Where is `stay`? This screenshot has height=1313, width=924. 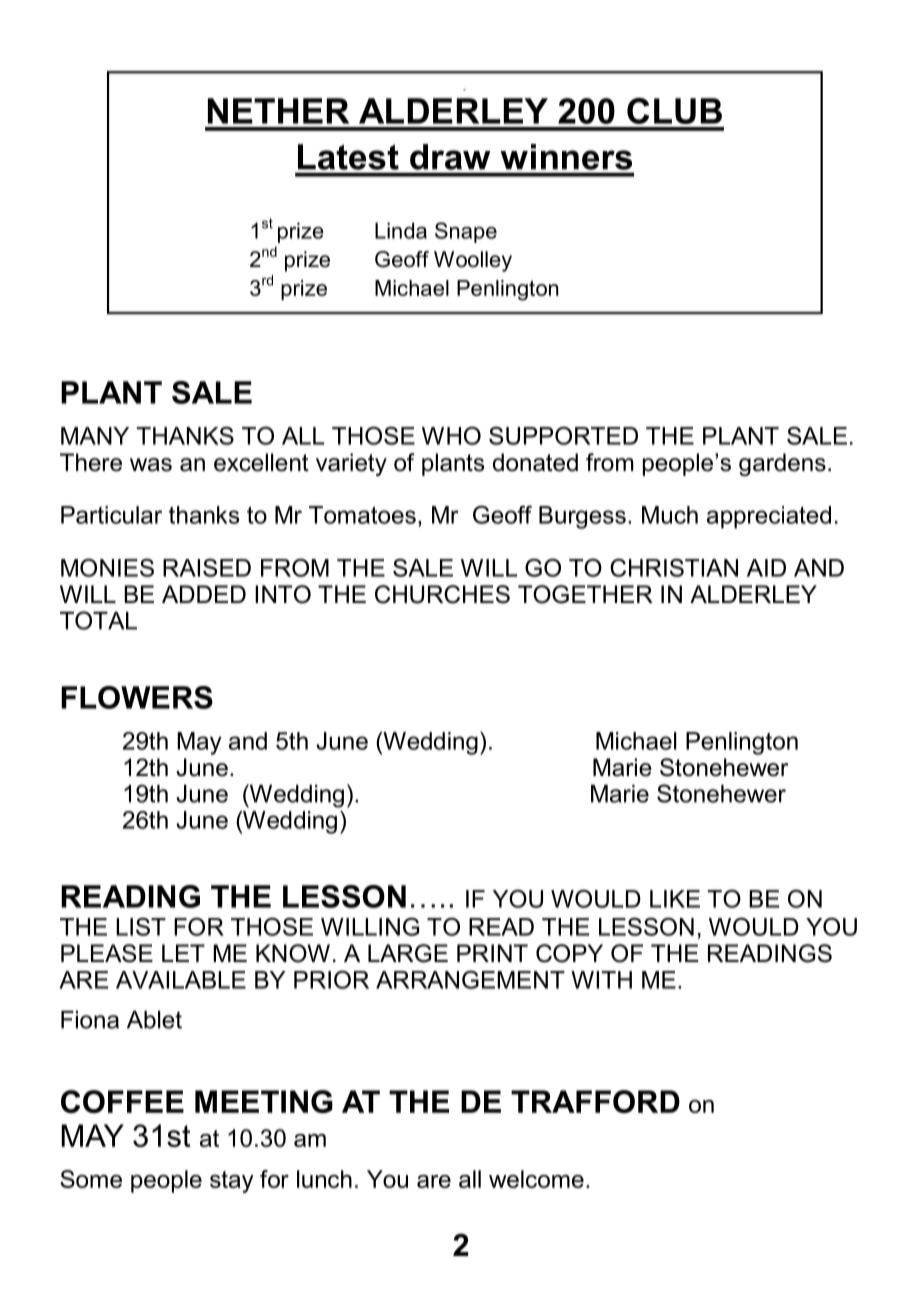
stay is located at coordinates (232, 1182).
